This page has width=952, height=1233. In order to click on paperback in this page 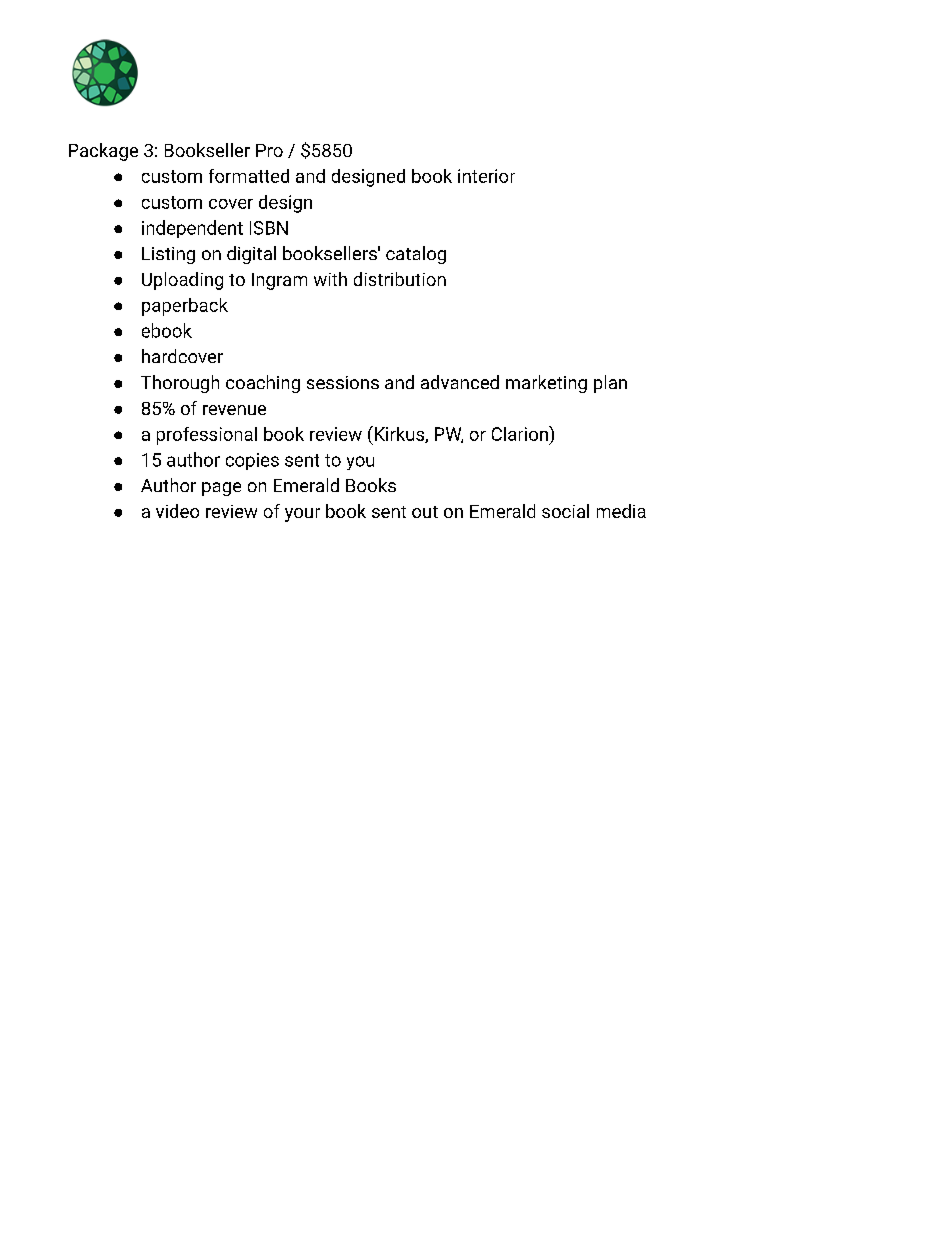, I will do `click(185, 307)`.
